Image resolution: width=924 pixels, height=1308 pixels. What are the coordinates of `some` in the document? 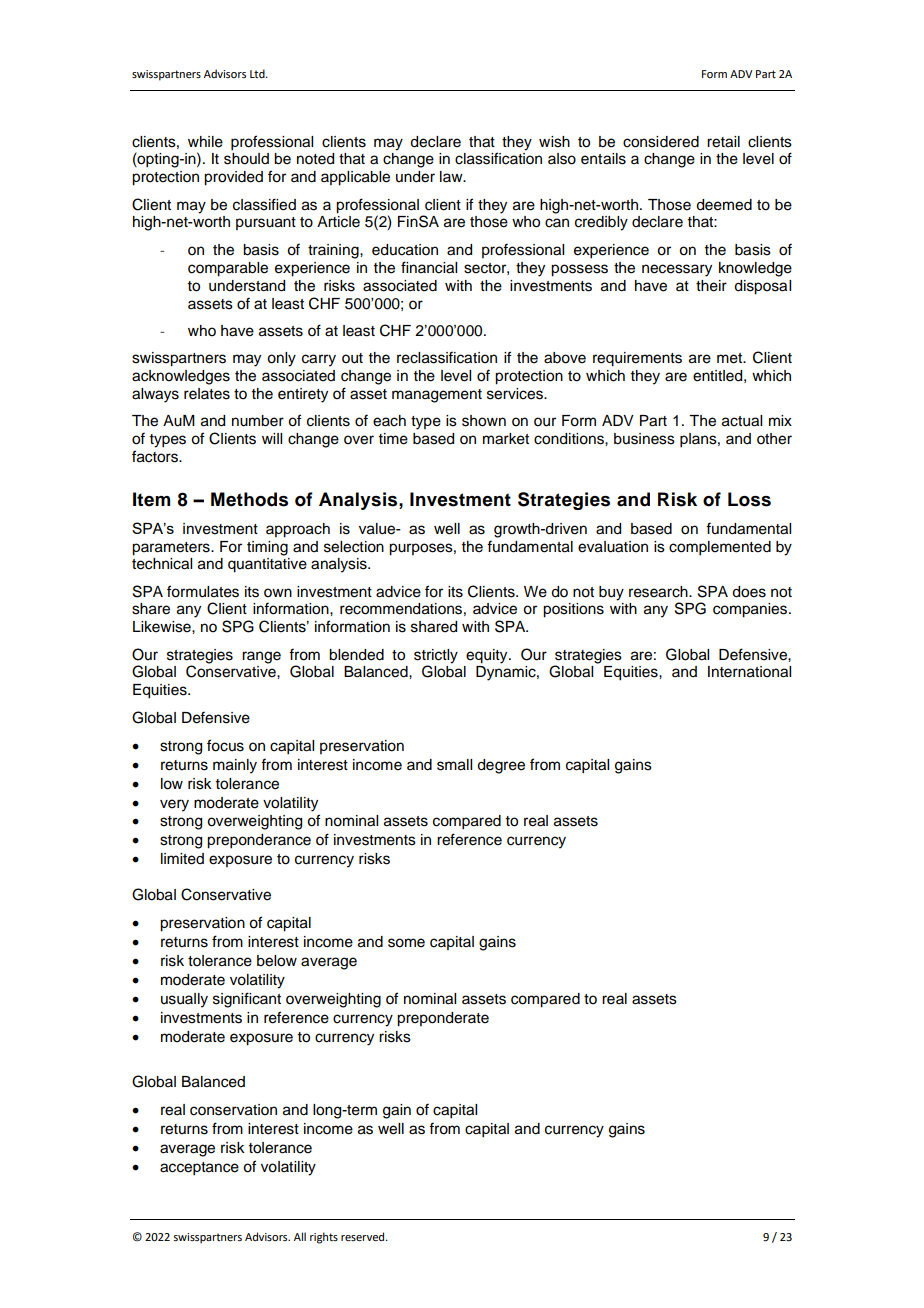 It's located at (406, 943).
